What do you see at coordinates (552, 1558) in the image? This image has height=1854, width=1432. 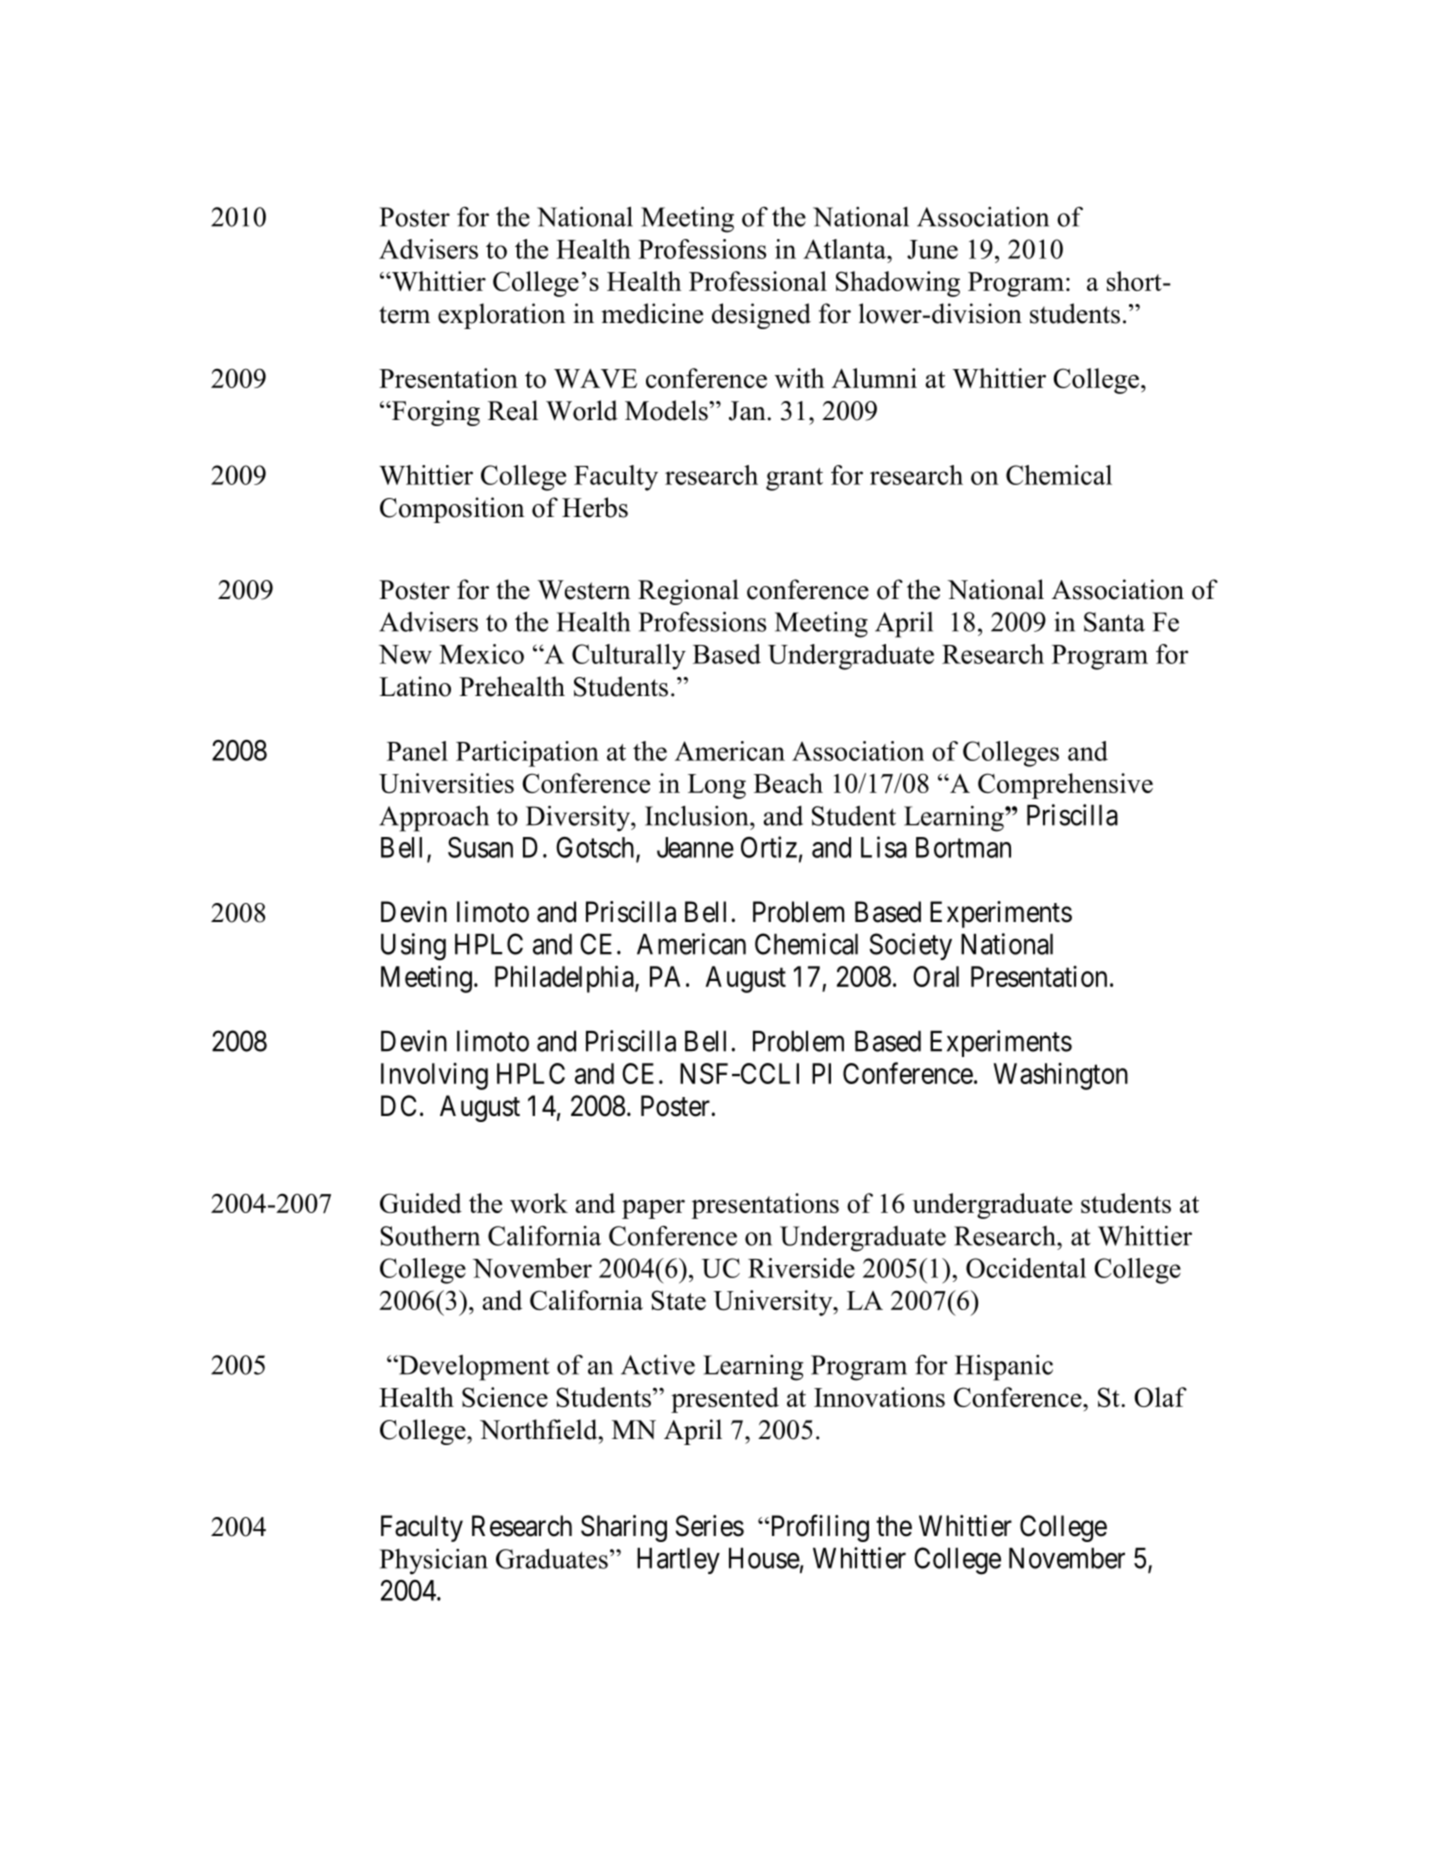 I see `Graduates` at bounding box center [552, 1558].
